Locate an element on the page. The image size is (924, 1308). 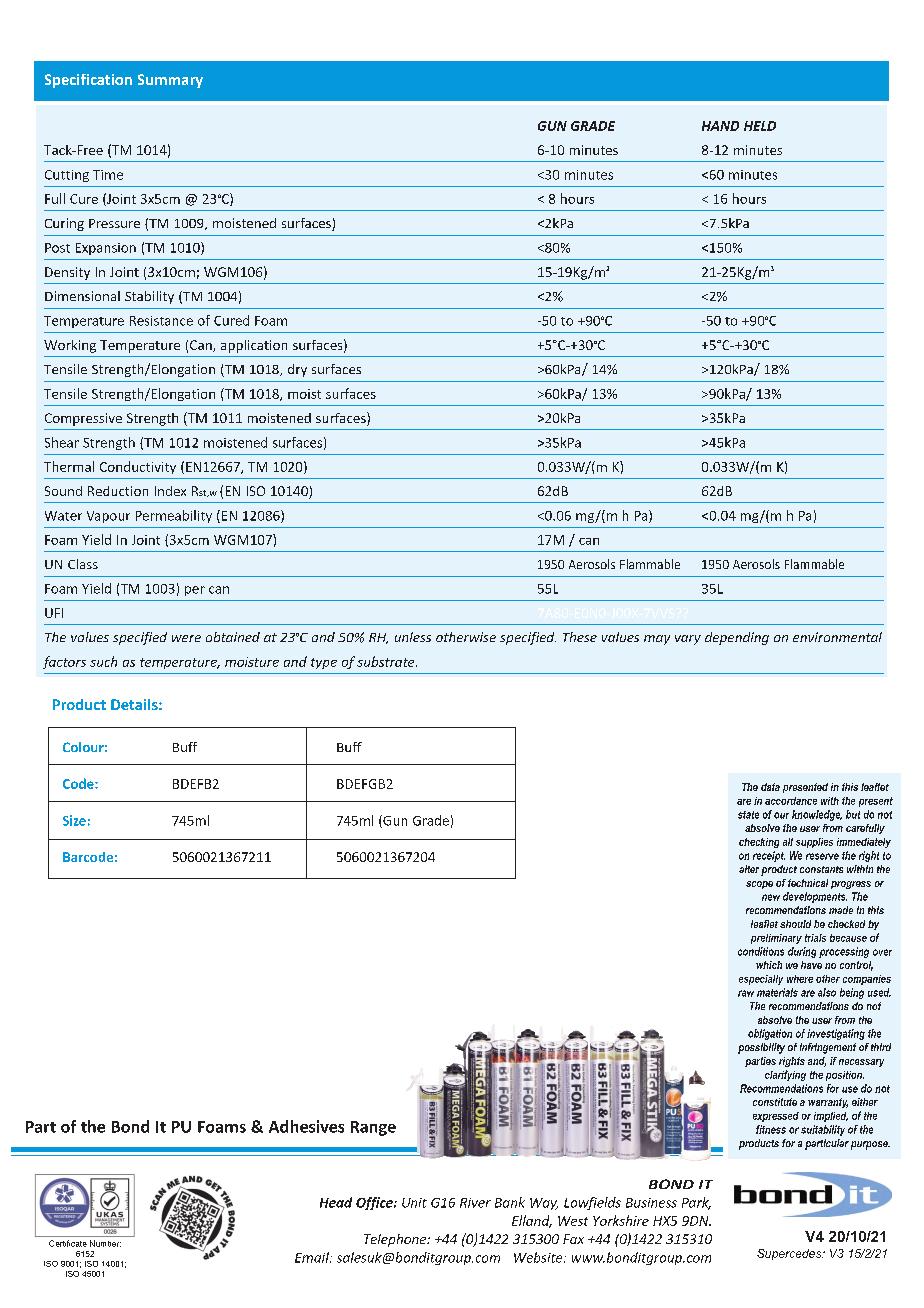
environmental is located at coordinates (837, 637).
